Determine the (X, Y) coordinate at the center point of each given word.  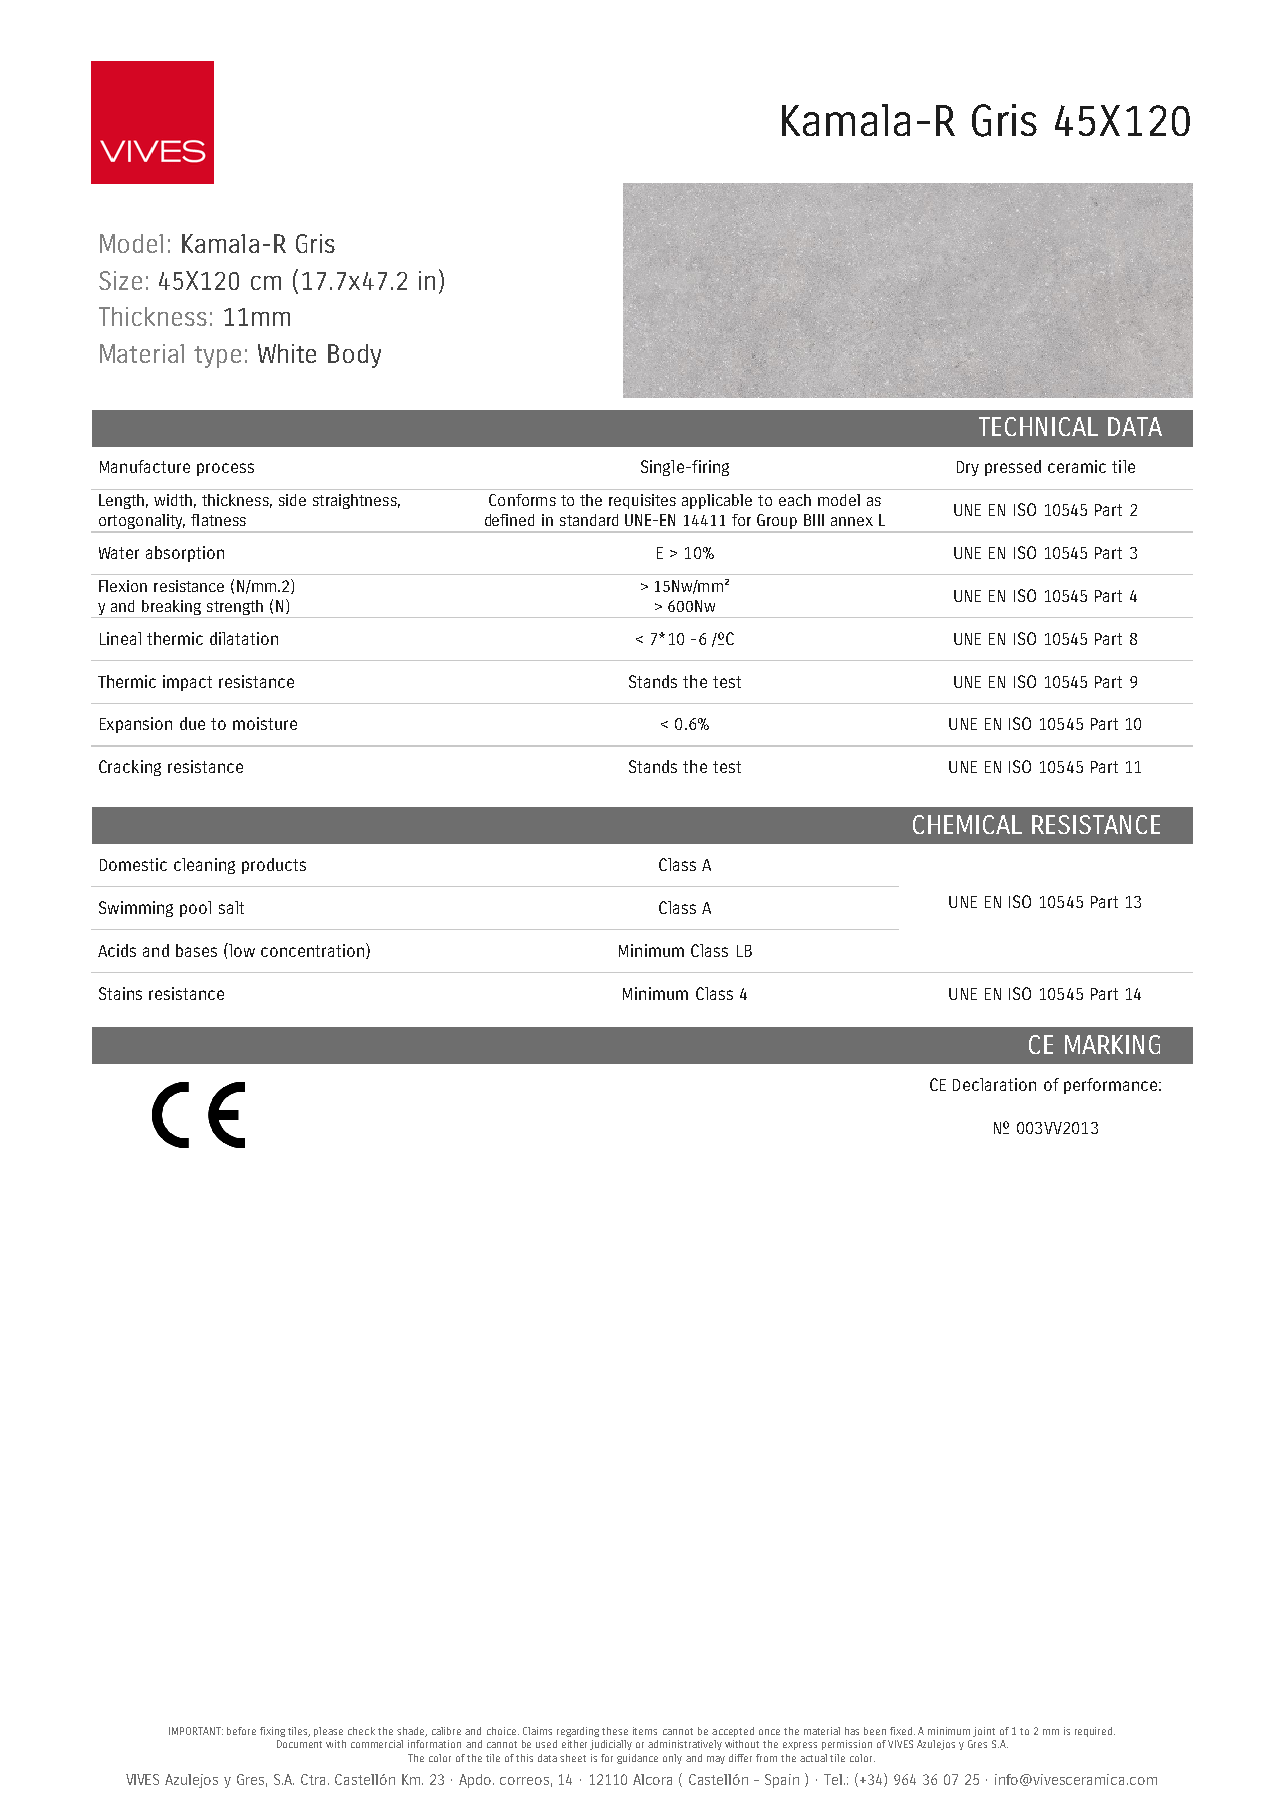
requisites (642, 501)
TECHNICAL (1038, 426)
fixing (272, 1732)
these (615, 1731)
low (241, 950)
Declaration (994, 1084)
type (217, 357)
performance (1112, 1086)
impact (187, 683)
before (241, 1731)
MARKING (1112, 1044)
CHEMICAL (967, 824)
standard (589, 520)
